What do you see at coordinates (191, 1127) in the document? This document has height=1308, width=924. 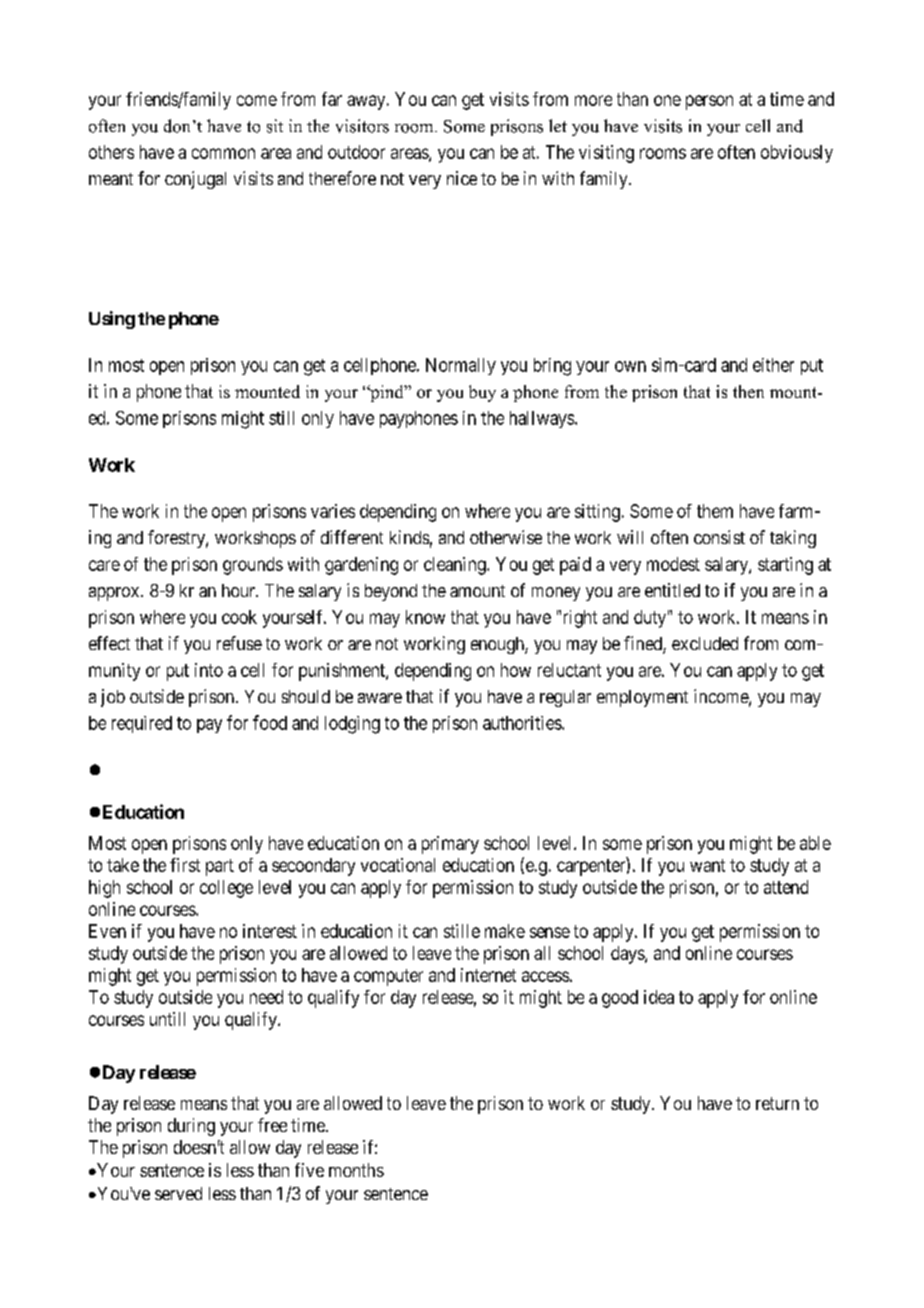 I see `during` at bounding box center [191, 1127].
